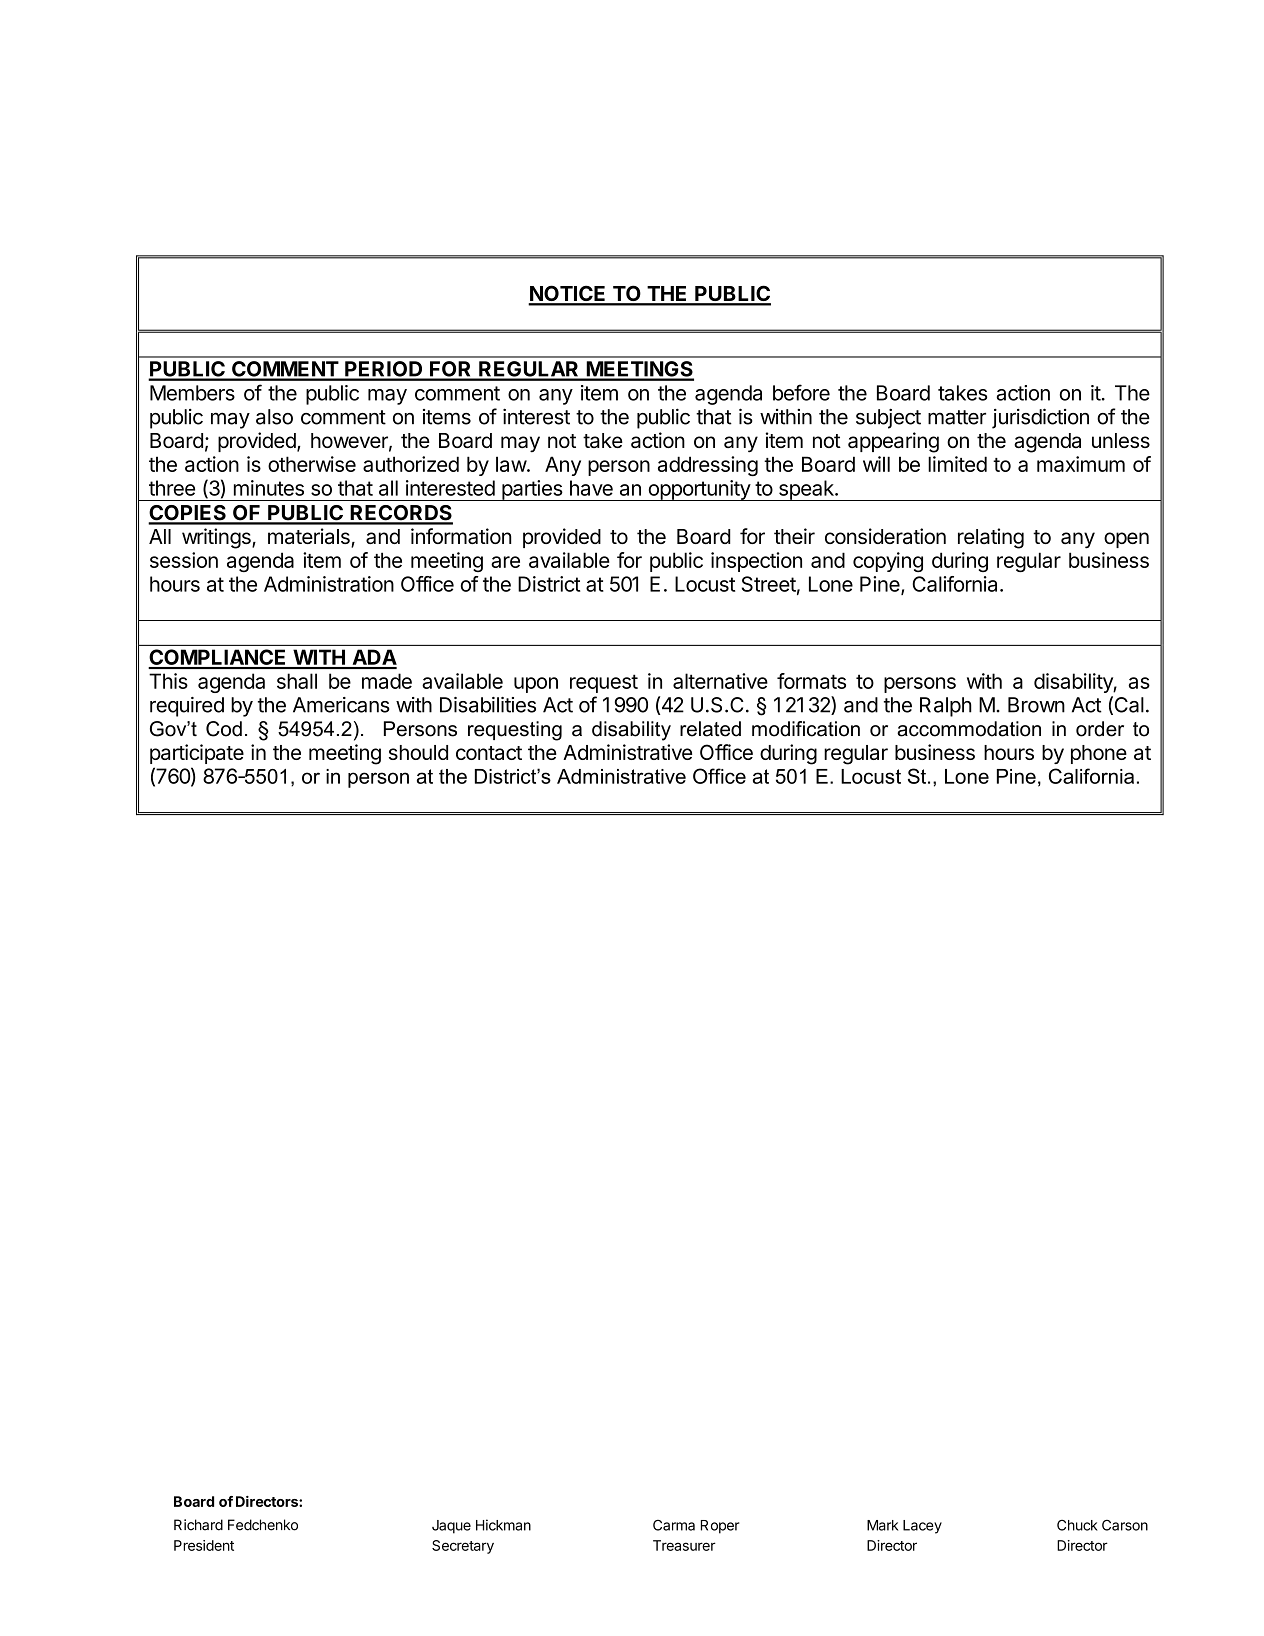 The image size is (1264, 1636). What do you see at coordinates (1099, 754) in the screenshot?
I see `phone` at bounding box center [1099, 754].
